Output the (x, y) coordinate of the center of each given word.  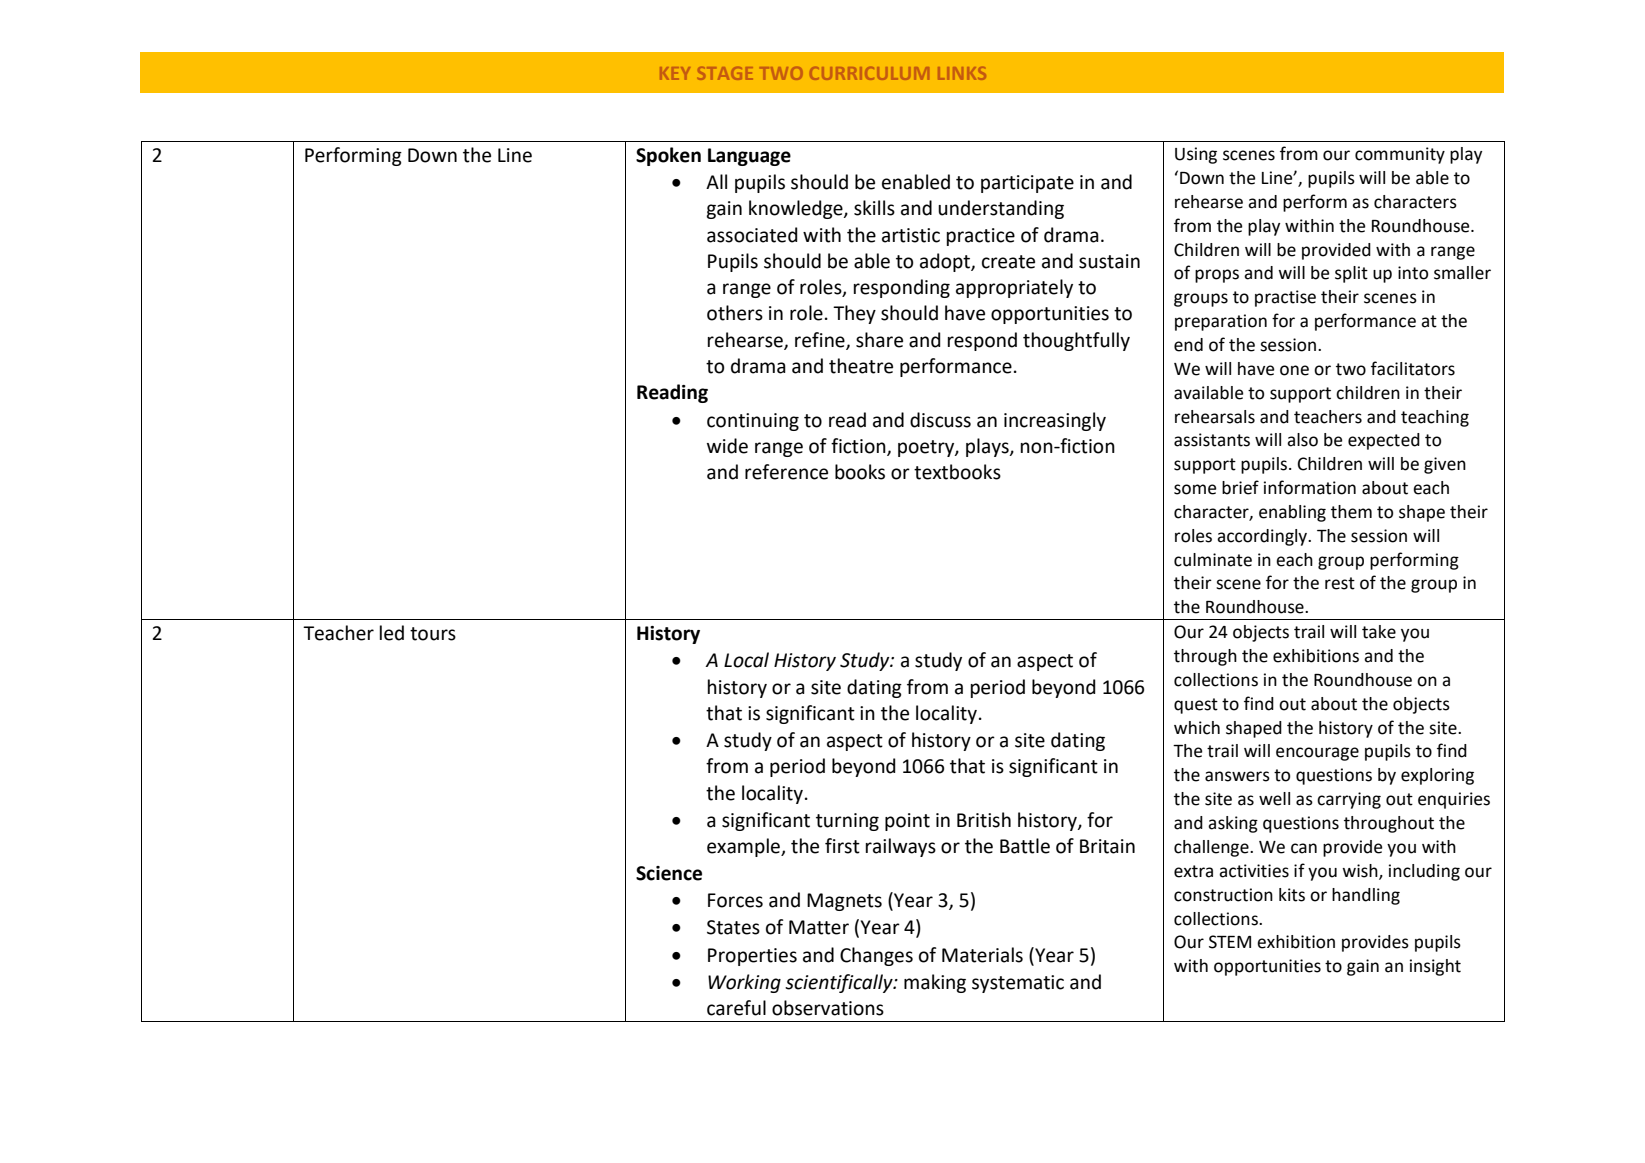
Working (744, 983)
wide (727, 446)
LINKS (962, 73)
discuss (940, 420)
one (1294, 370)
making (935, 983)
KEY (675, 73)
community (1400, 155)
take (1379, 632)
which (1197, 728)
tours (433, 634)
